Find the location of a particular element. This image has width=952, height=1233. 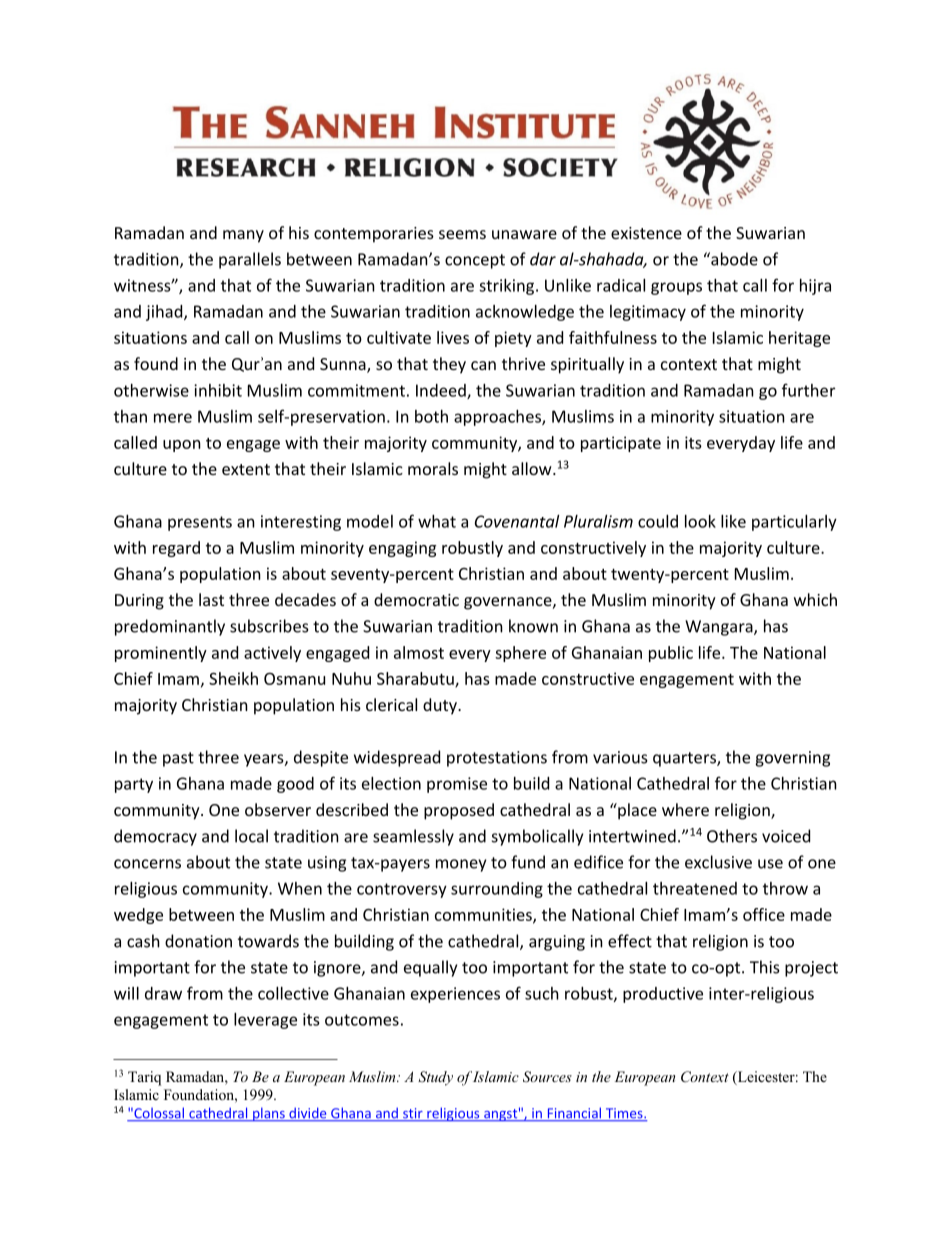

Sheikh is located at coordinates (233, 678).
